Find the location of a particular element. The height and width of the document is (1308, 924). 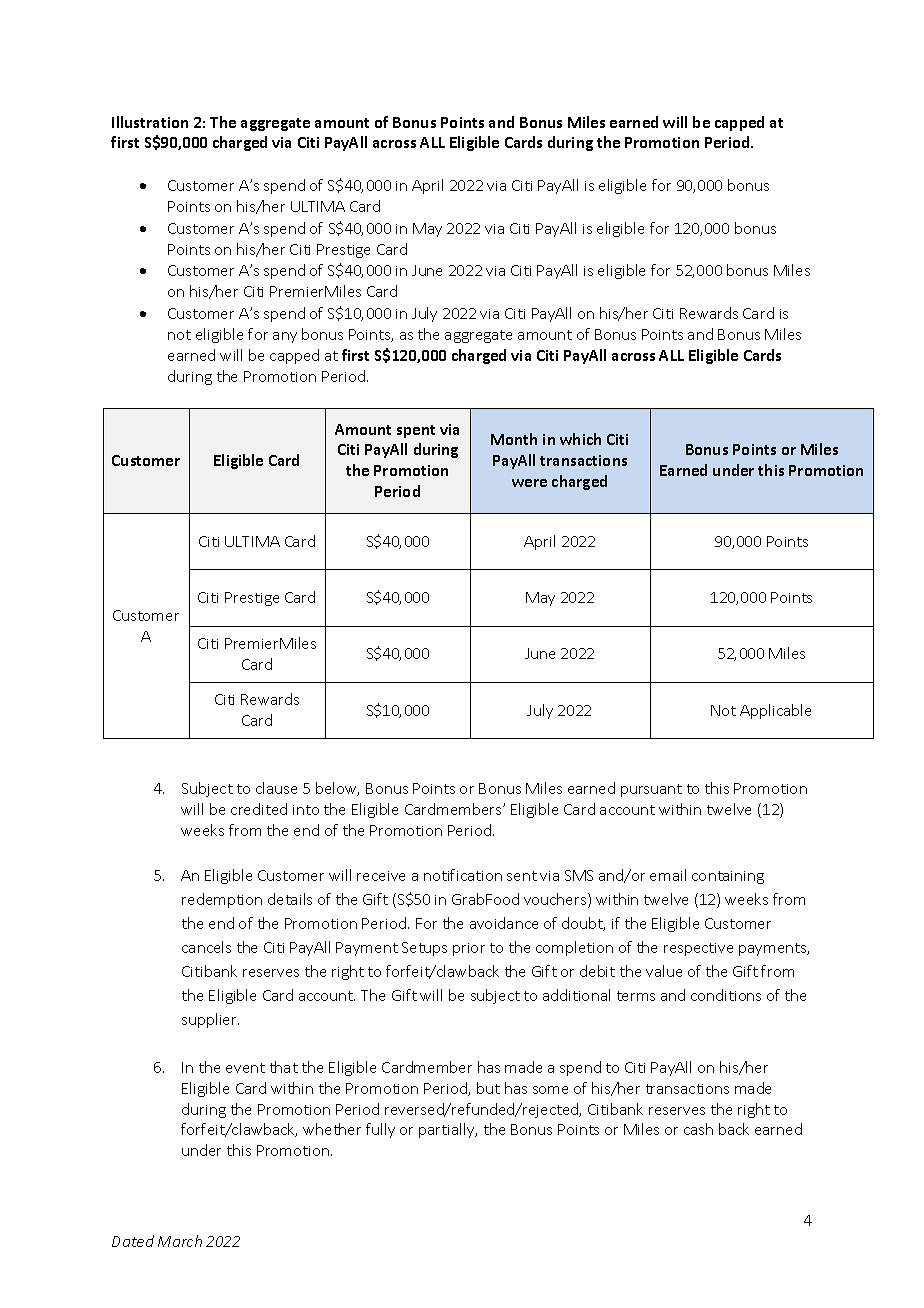

Applicable is located at coordinates (775, 711).
